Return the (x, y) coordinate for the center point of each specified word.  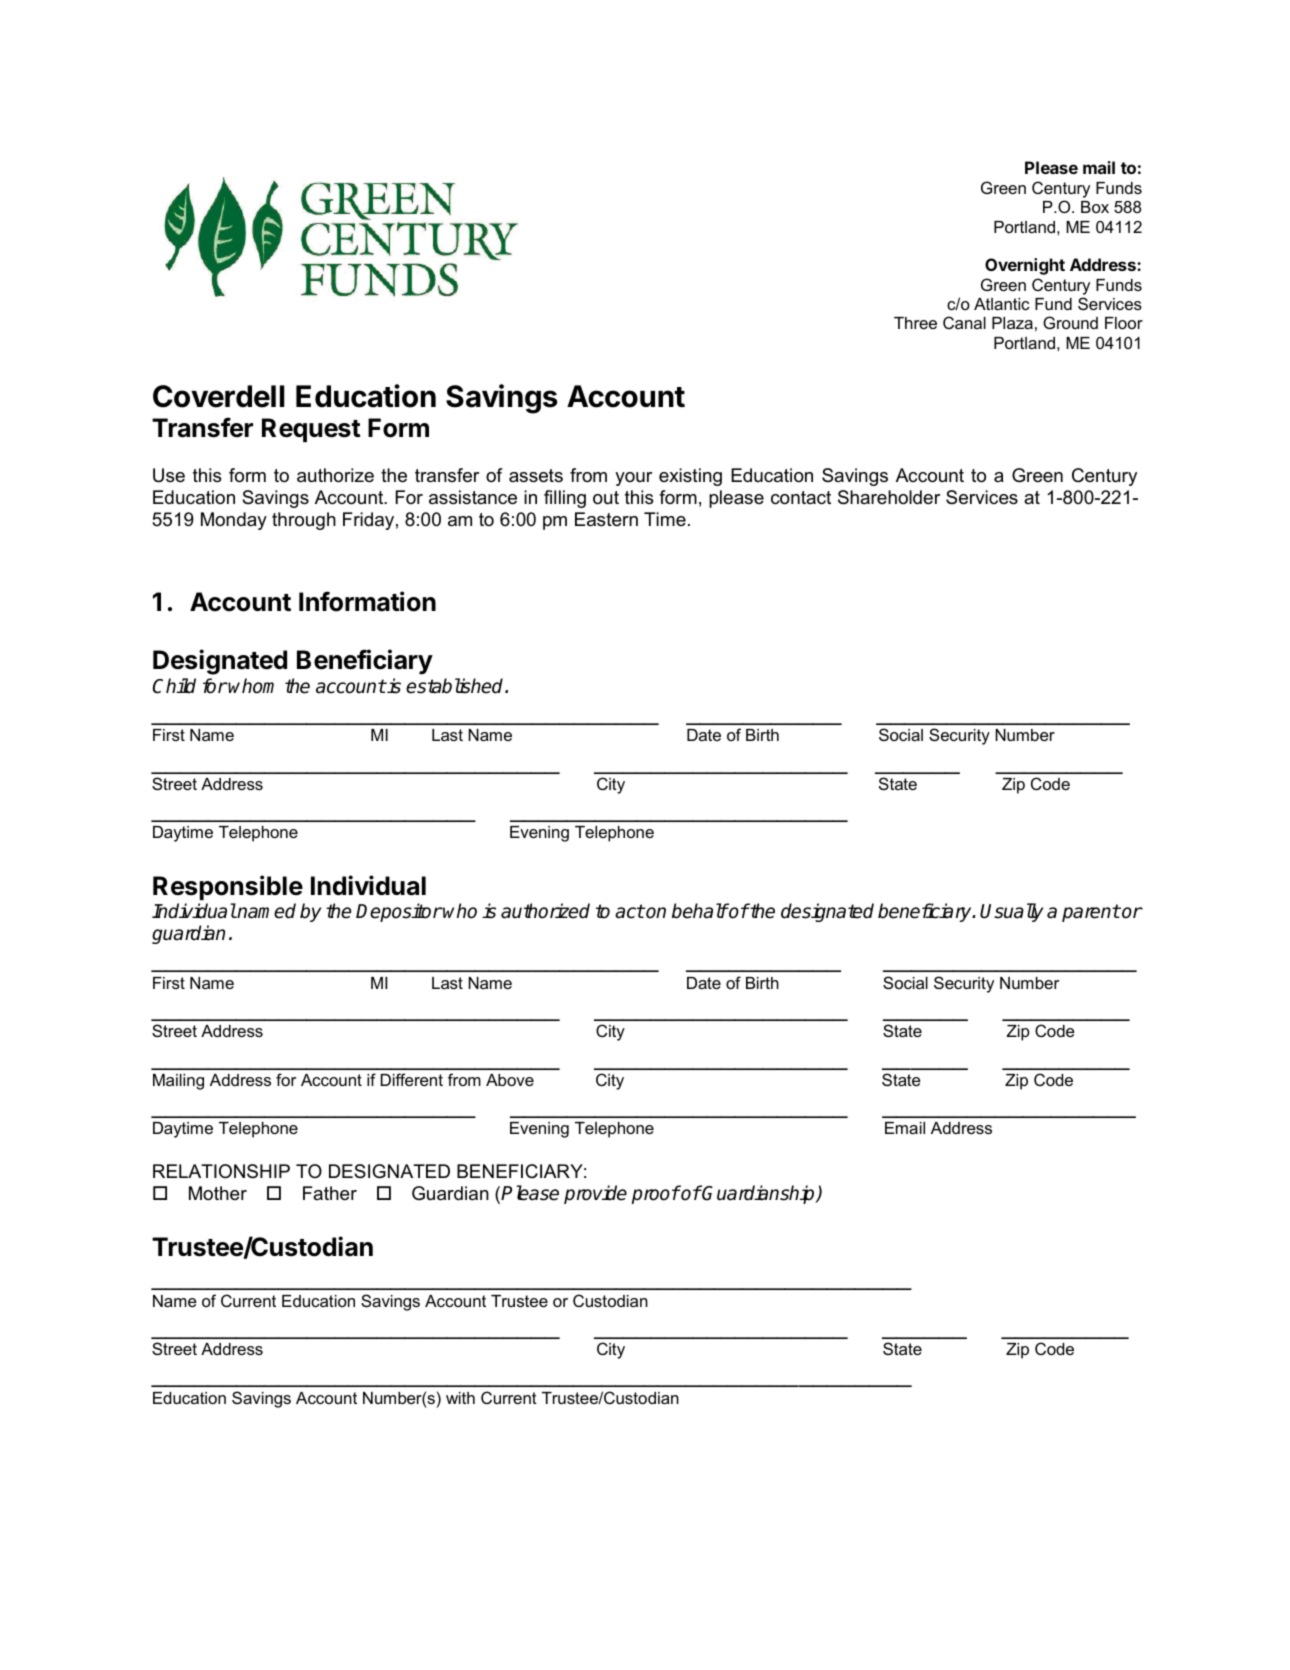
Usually (1011, 912)
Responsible (228, 887)
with (460, 1398)
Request (311, 430)
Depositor (399, 912)
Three (915, 323)
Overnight (1025, 266)
